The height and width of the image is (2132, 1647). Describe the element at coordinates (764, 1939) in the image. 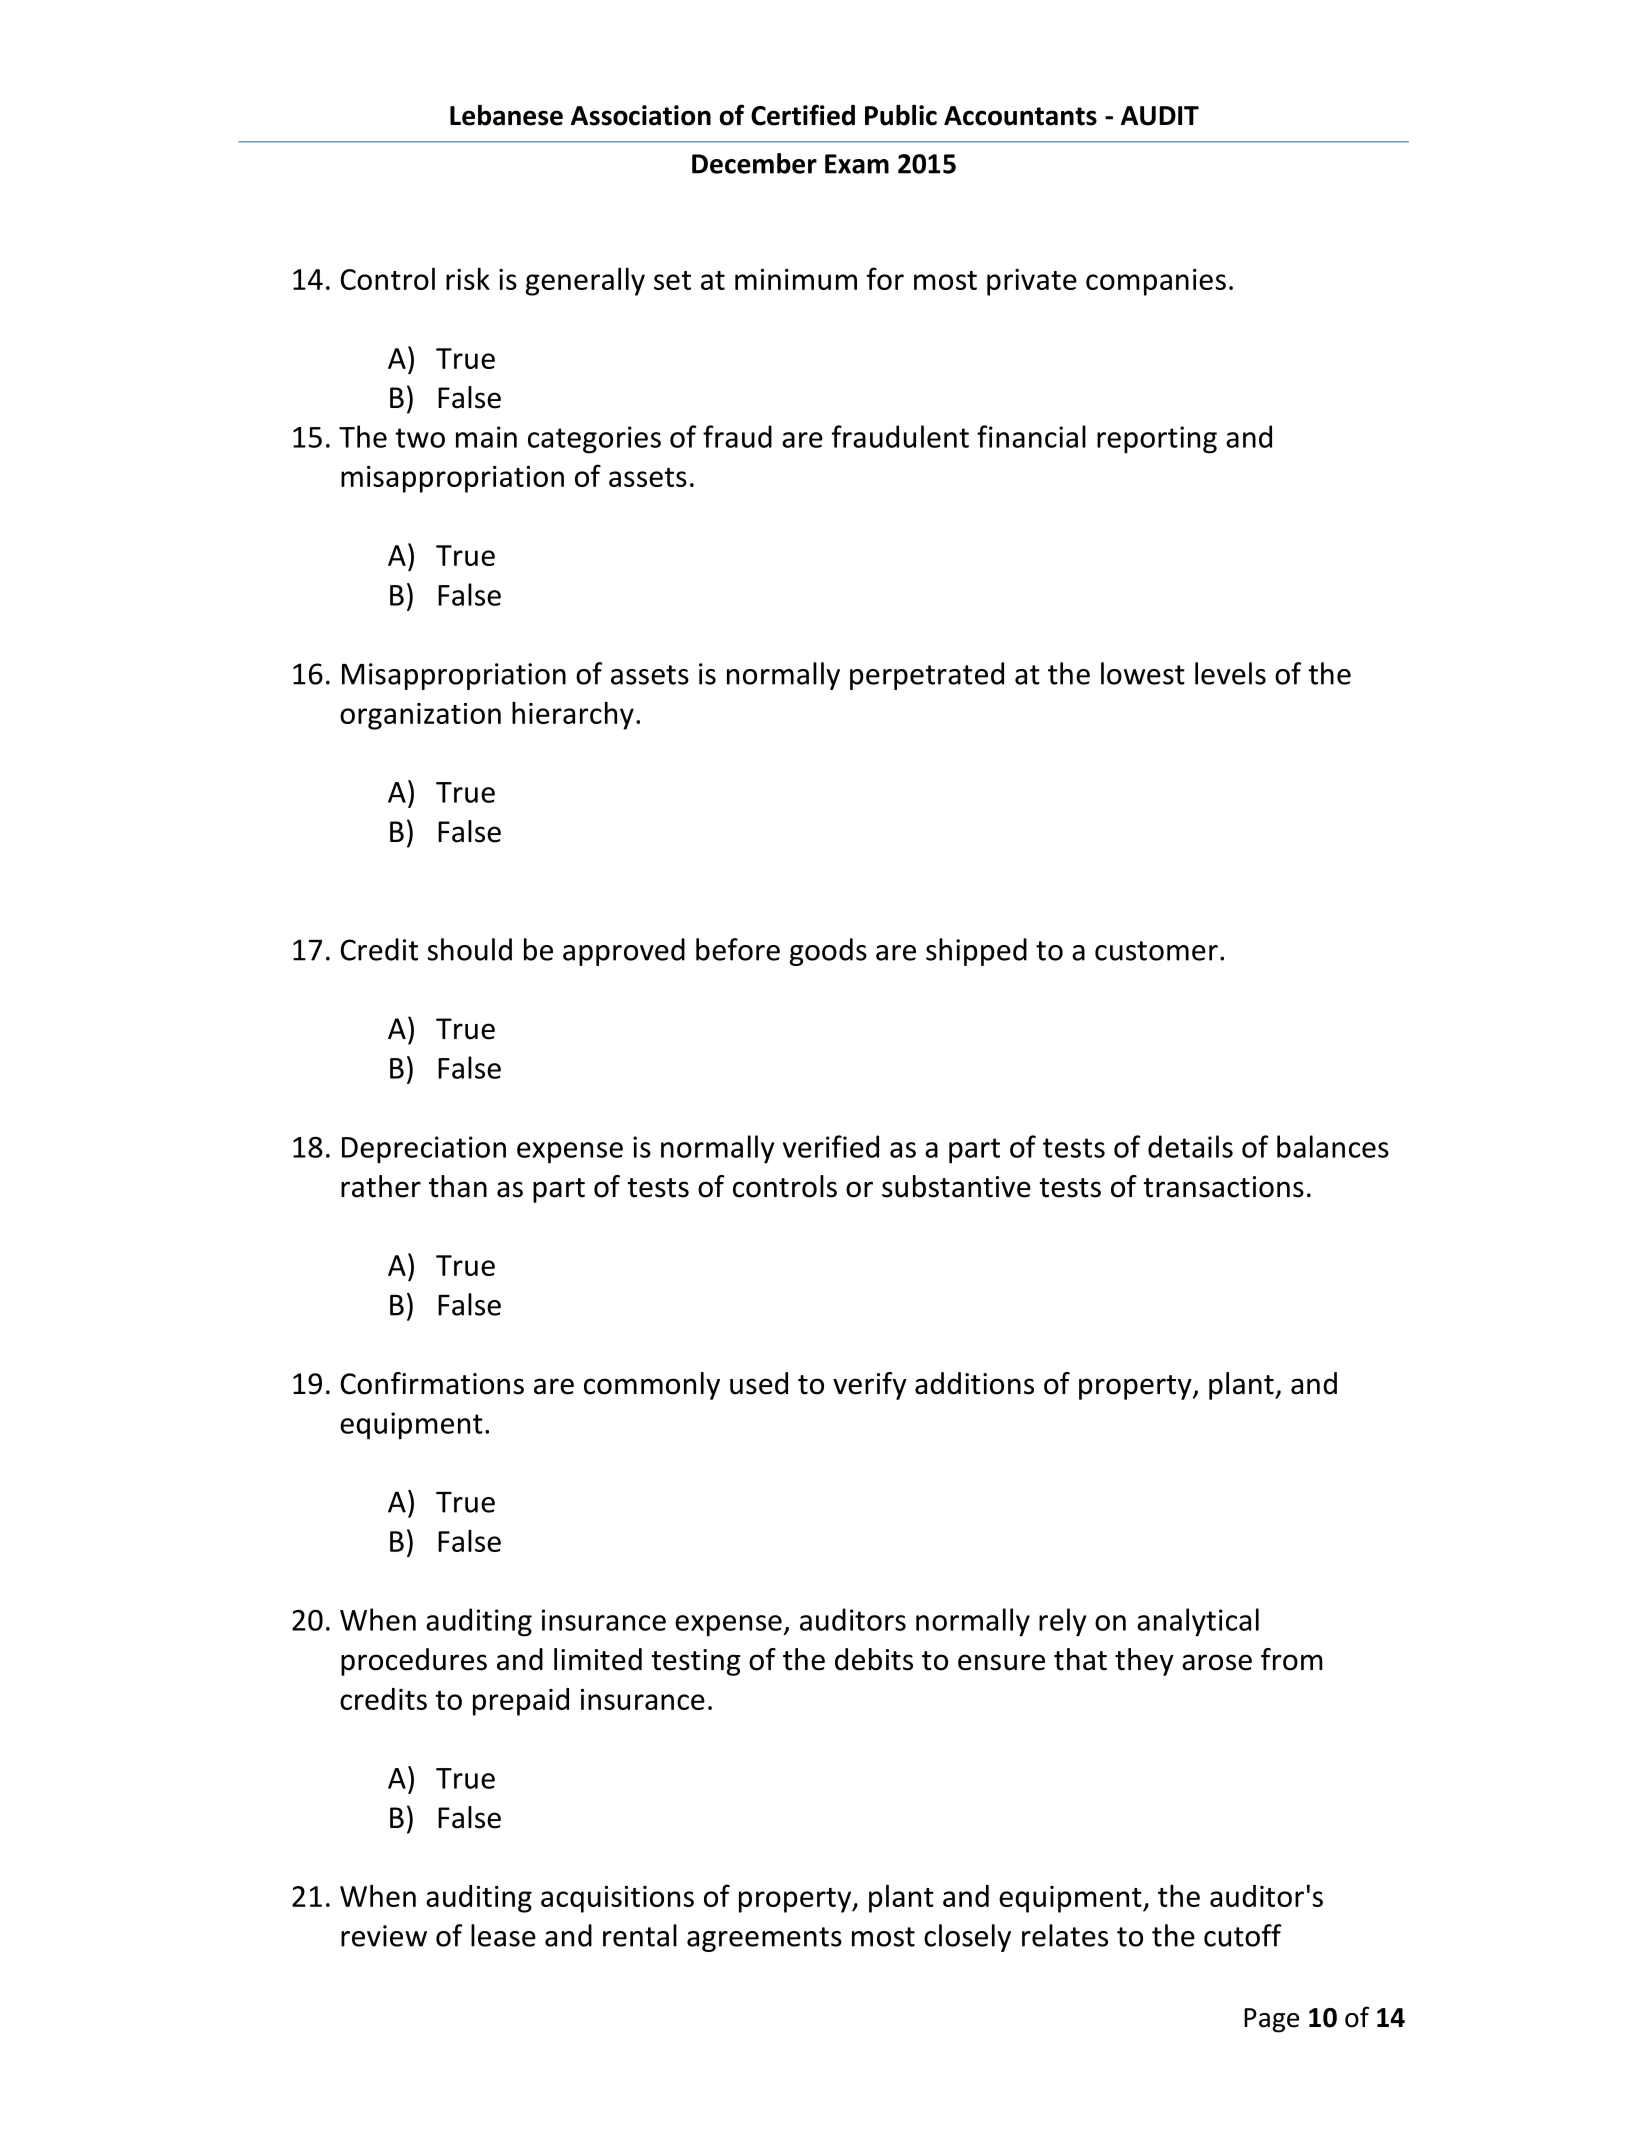

I see `agreements` at that location.
